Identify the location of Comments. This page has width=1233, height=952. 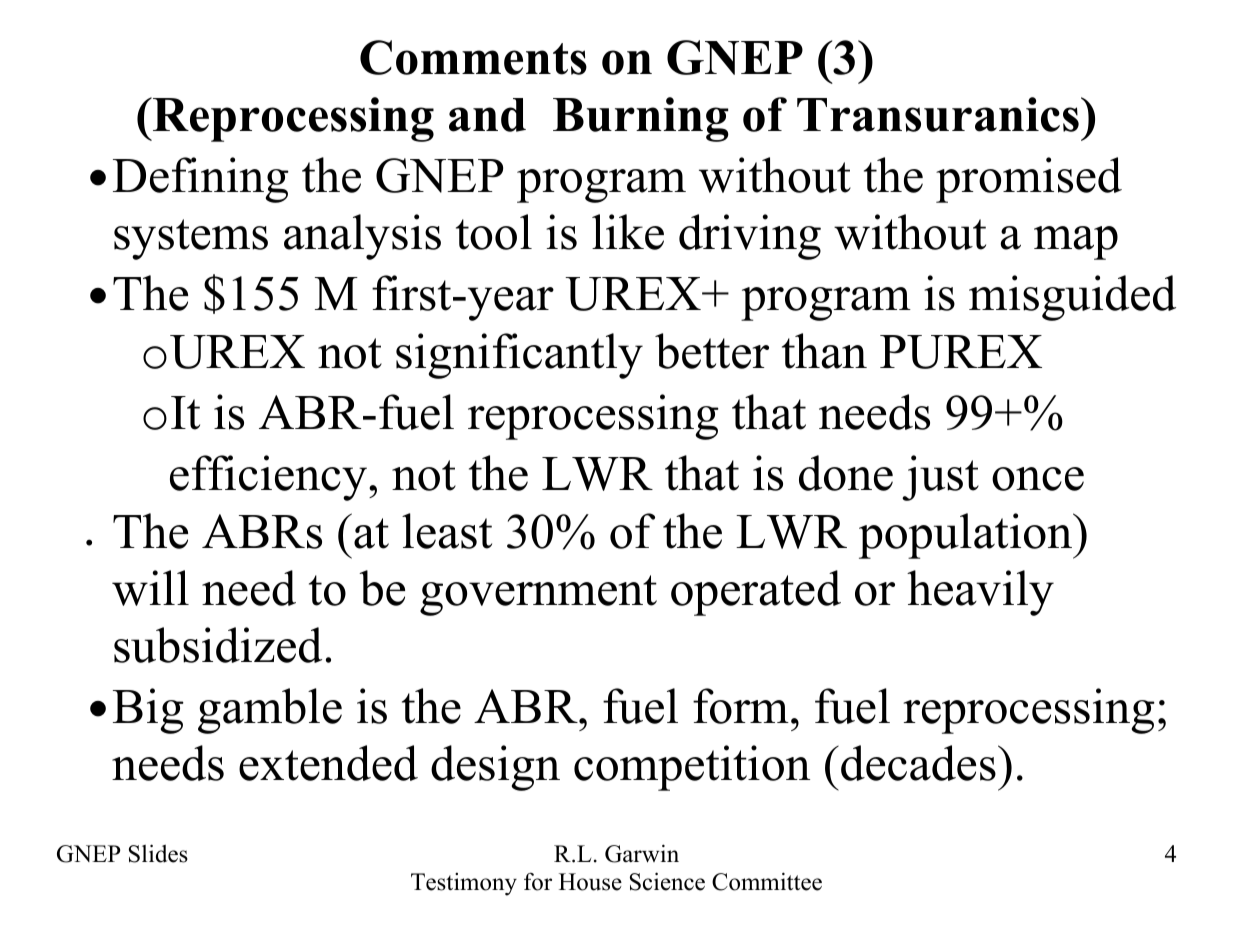
(473, 57).
